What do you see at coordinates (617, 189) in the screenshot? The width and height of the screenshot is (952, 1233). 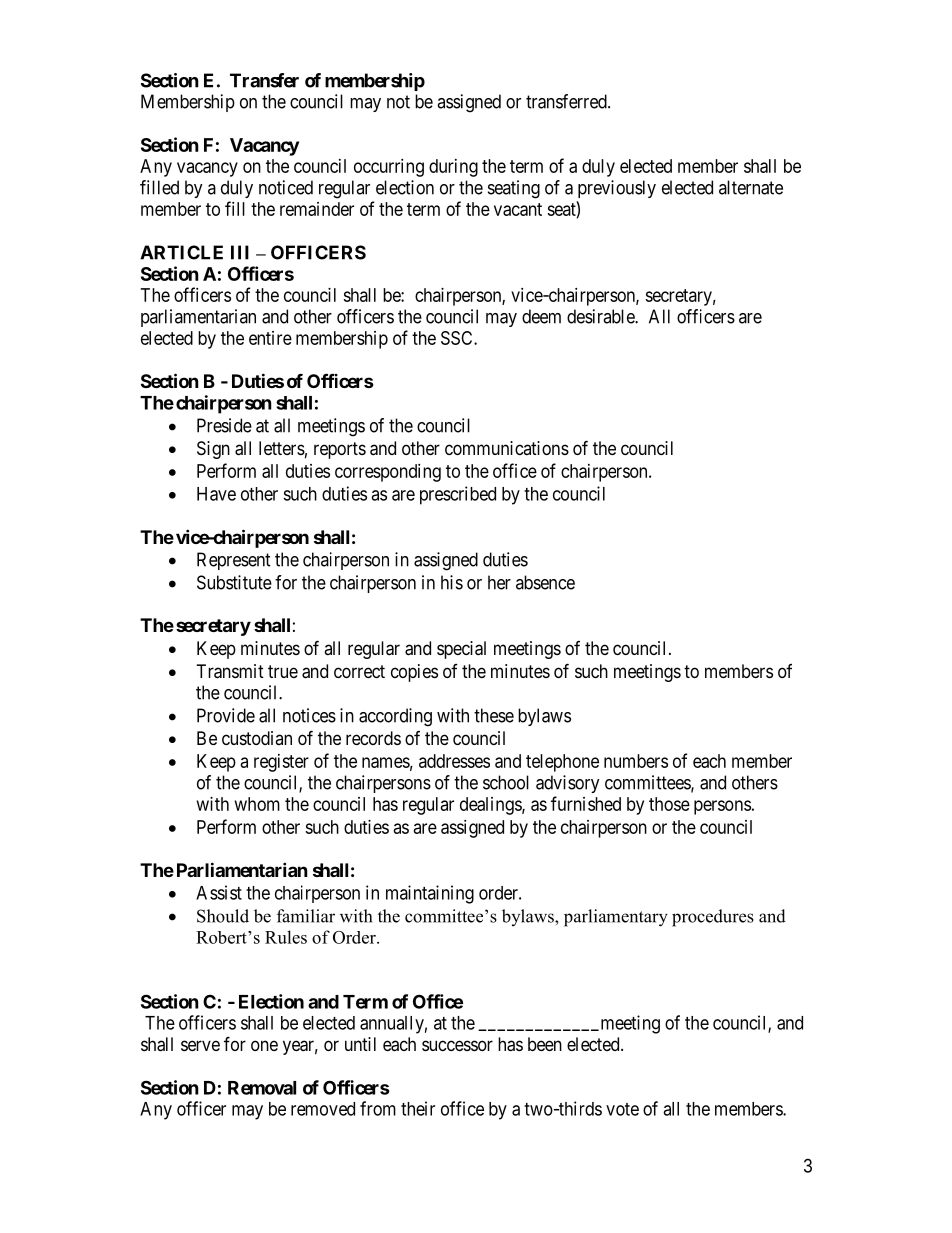 I see `previously` at bounding box center [617, 189].
